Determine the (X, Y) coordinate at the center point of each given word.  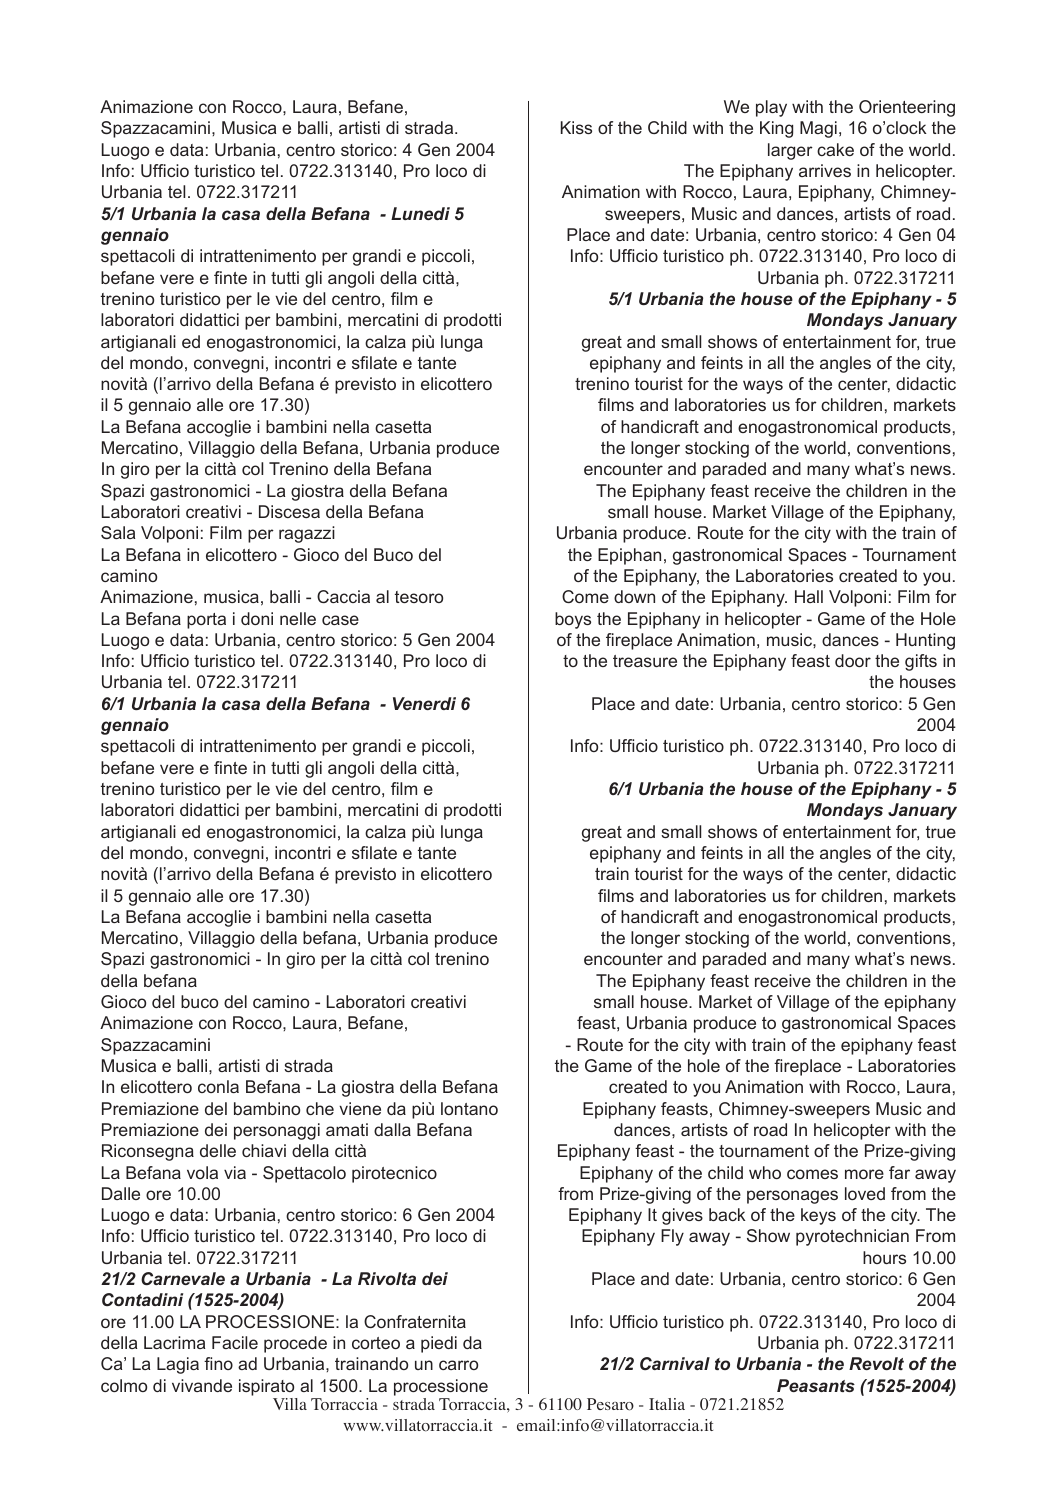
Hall (809, 596)
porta (206, 621)
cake (835, 149)
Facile (235, 1342)
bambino (267, 1108)
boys (573, 620)
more (864, 1174)
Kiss (576, 127)
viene (360, 1108)
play (771, 108)
